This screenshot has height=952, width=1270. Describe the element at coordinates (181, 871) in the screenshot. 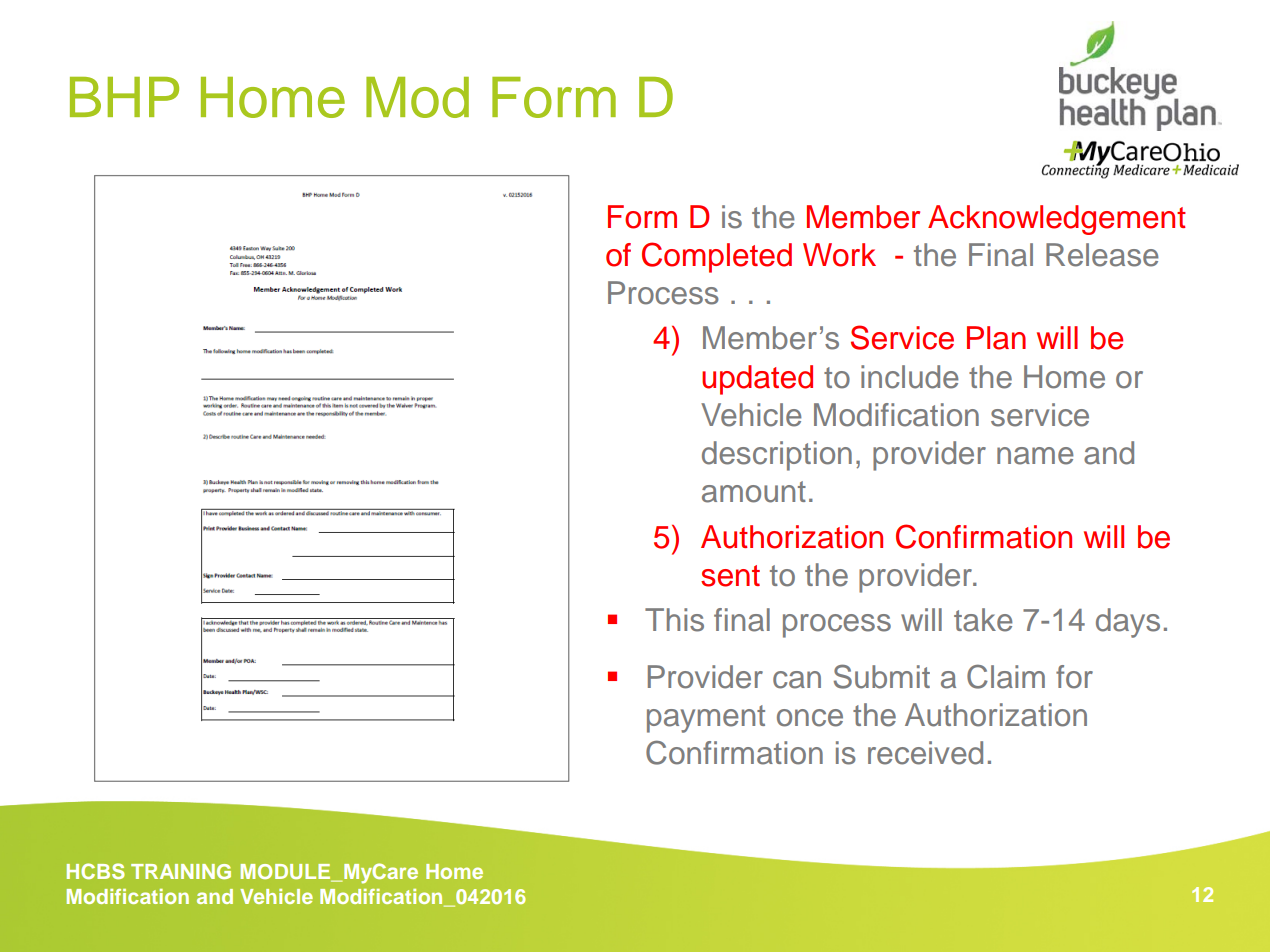

I see `TRAINING` at that location.
